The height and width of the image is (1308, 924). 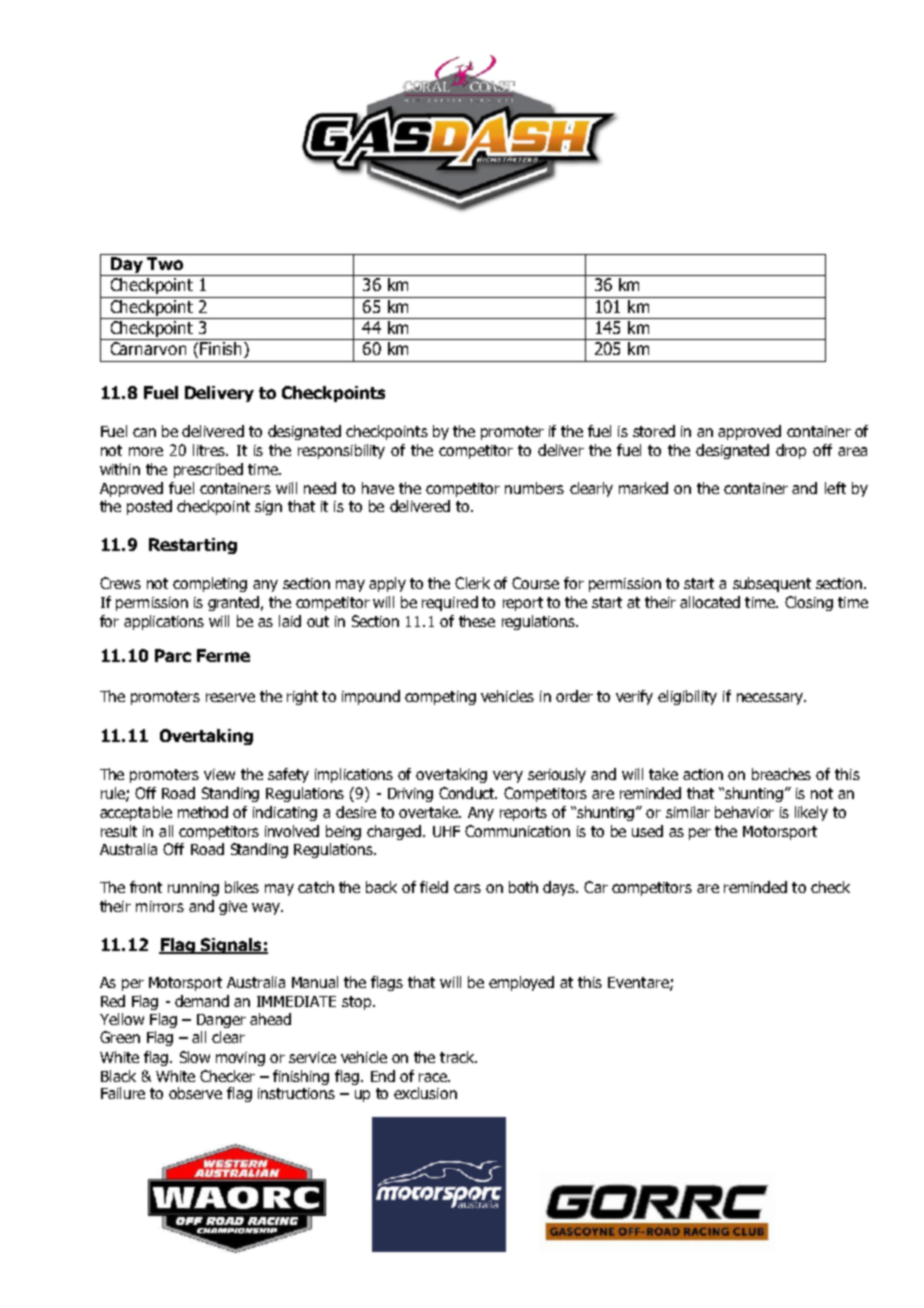 What do you see at coordinates (193, 889) in the image?
I see `running` at bounding box center [193, 889].
